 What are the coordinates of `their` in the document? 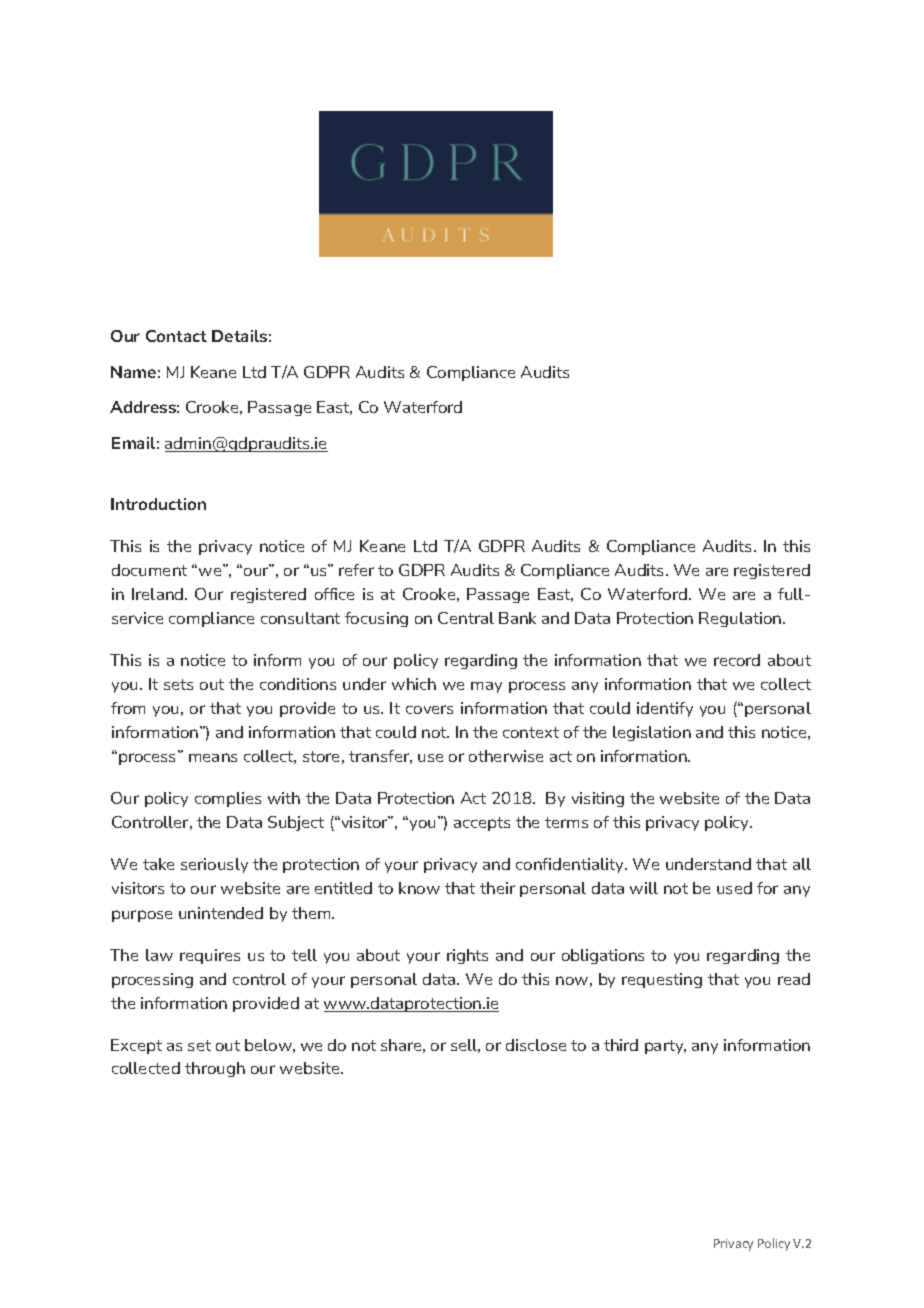 It's located at (497, 888).
